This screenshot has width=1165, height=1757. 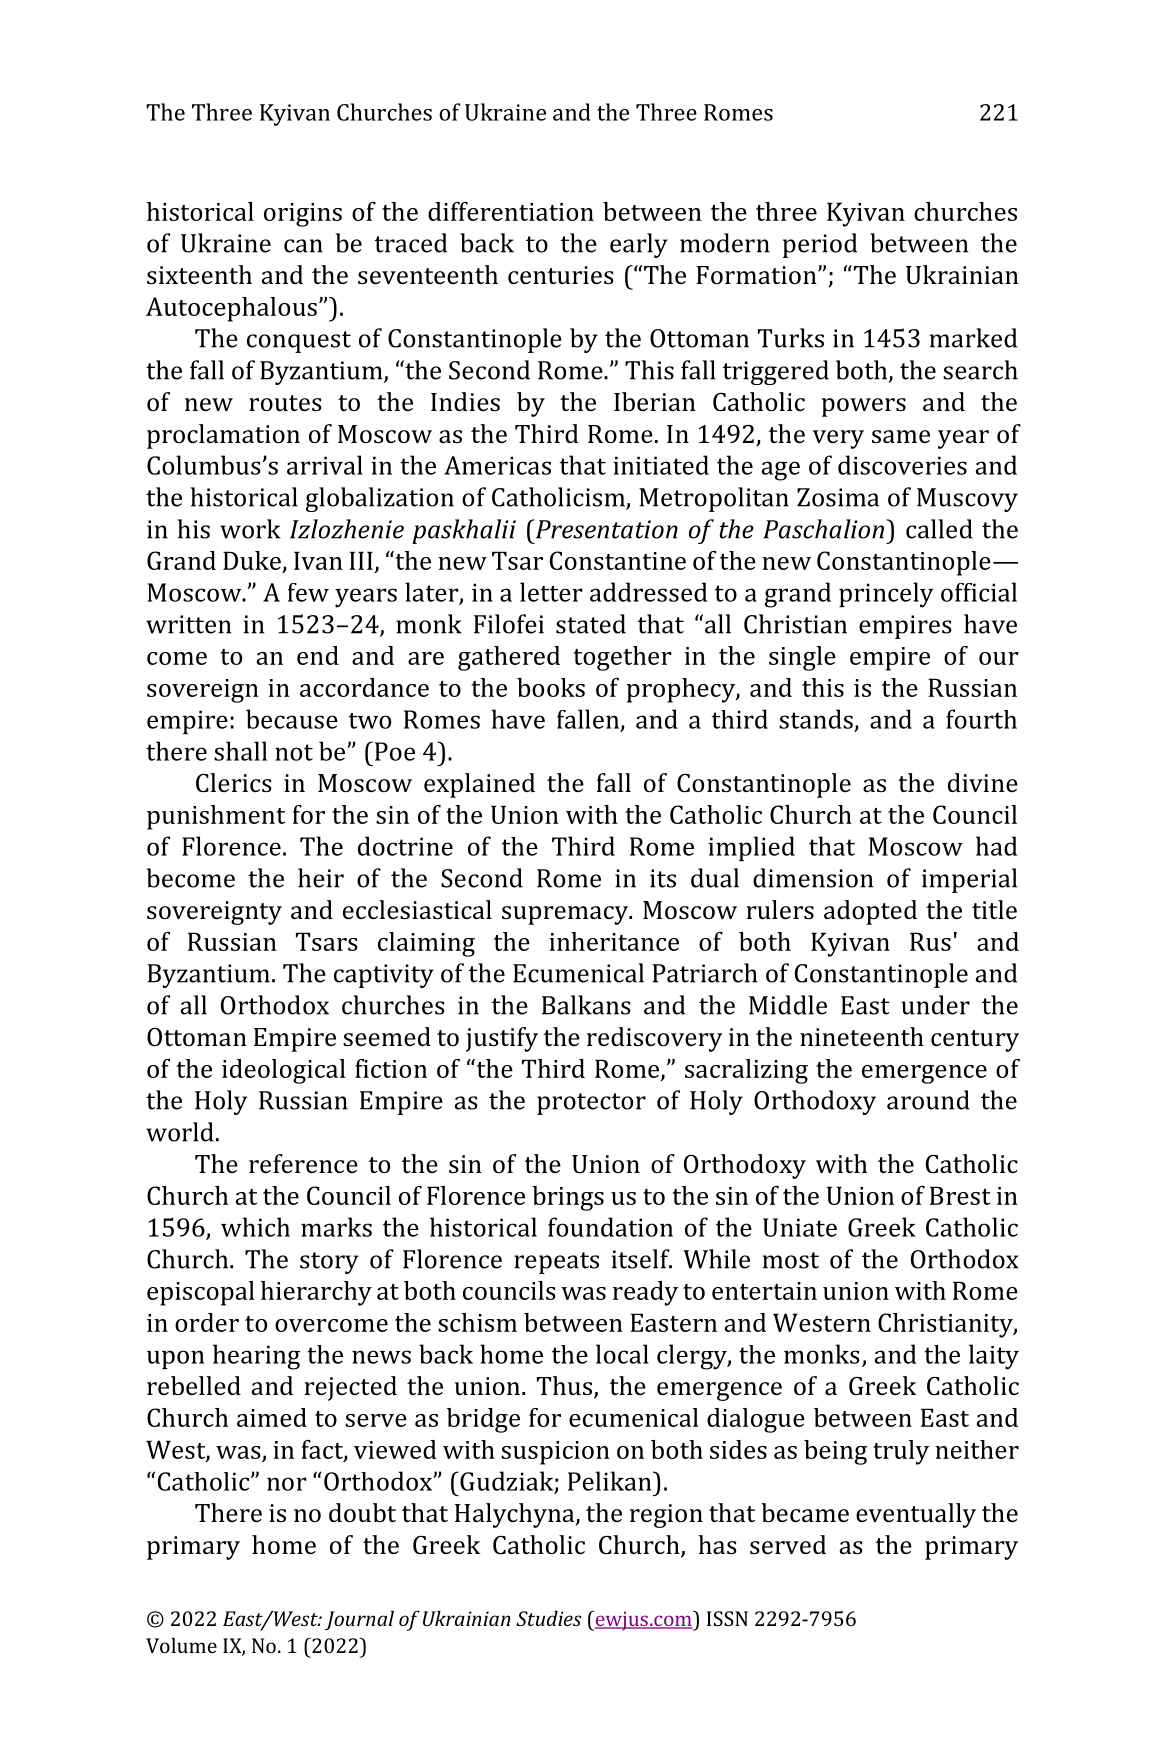 I want to click on period, so click(x=820, y=245).
